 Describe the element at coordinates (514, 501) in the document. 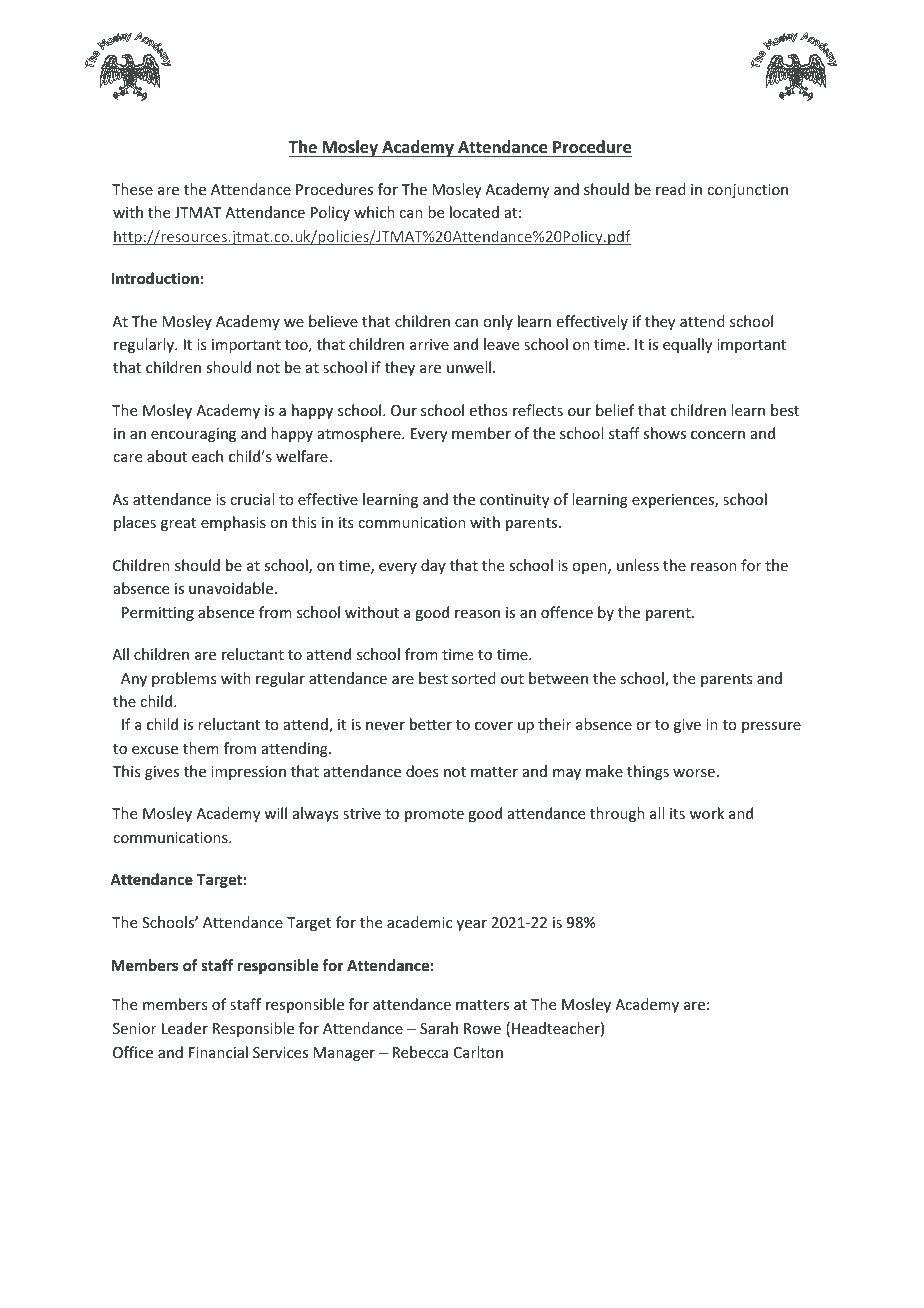

I see `continuity` at that location.
